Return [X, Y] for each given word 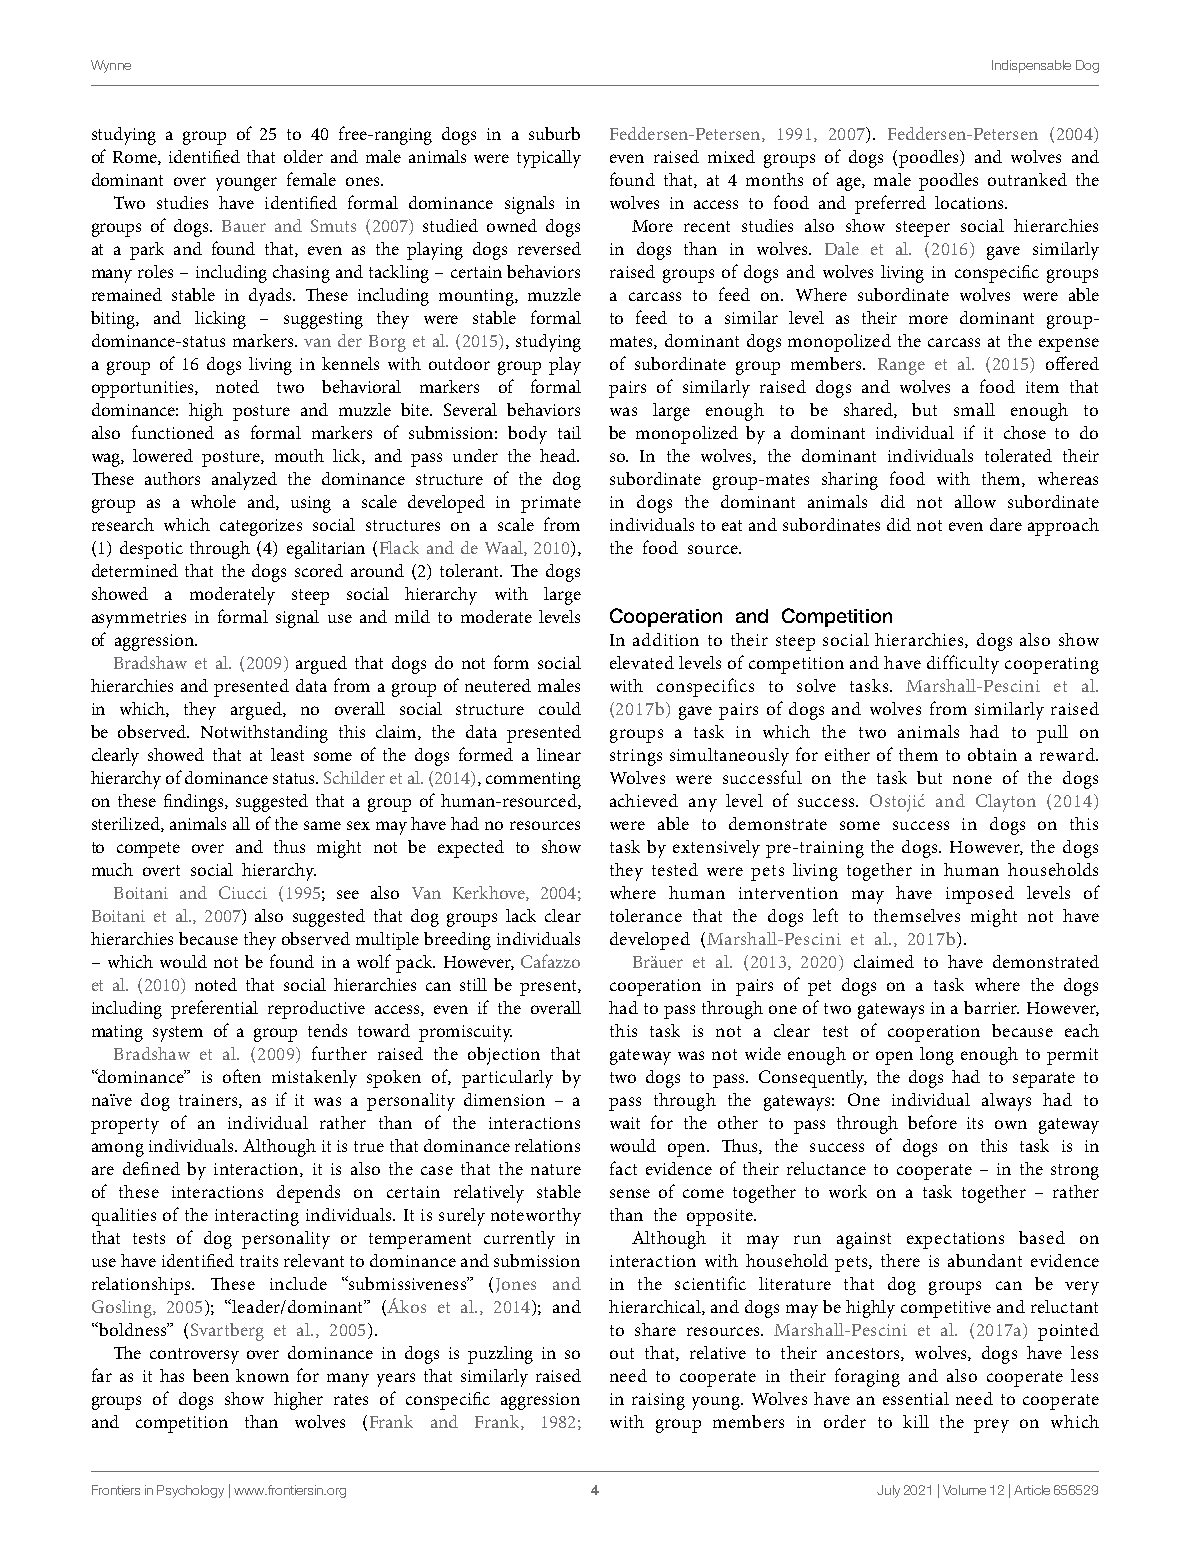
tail [569, 432]
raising [658, 1401]
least [287, 754]
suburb [554, 133]
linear [559, 754]
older [303, 156]
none [972, 779]
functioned [173, 432]
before [932, 1122]
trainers [209, 1101]
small [974, 409]
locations [970, 202]
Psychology [190, 1491]
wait [625, 1123]
